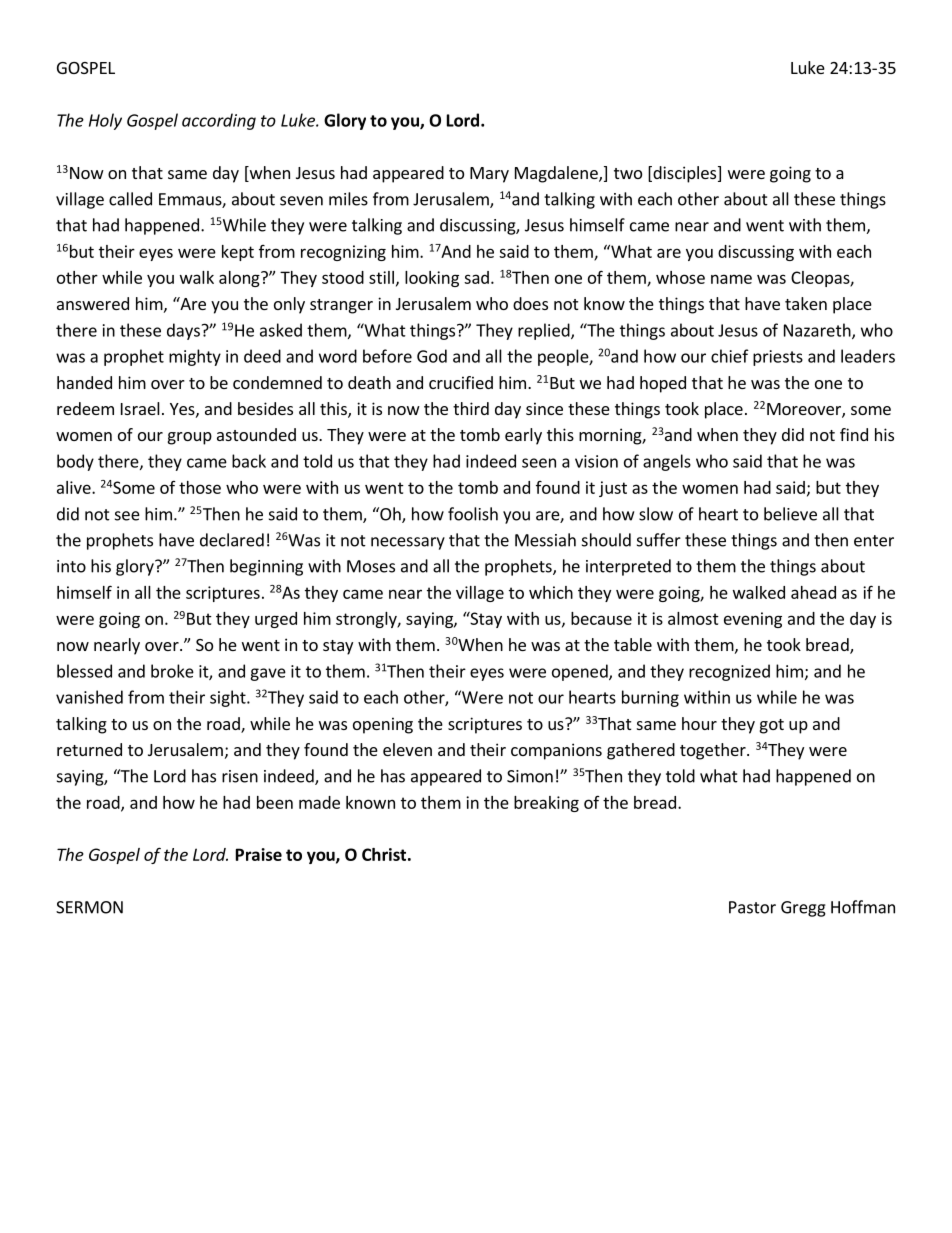 The height and width of the page is (1233, 952). Describe the element at coordinates (384, 854) in the page. I see `Christ` at that location.
